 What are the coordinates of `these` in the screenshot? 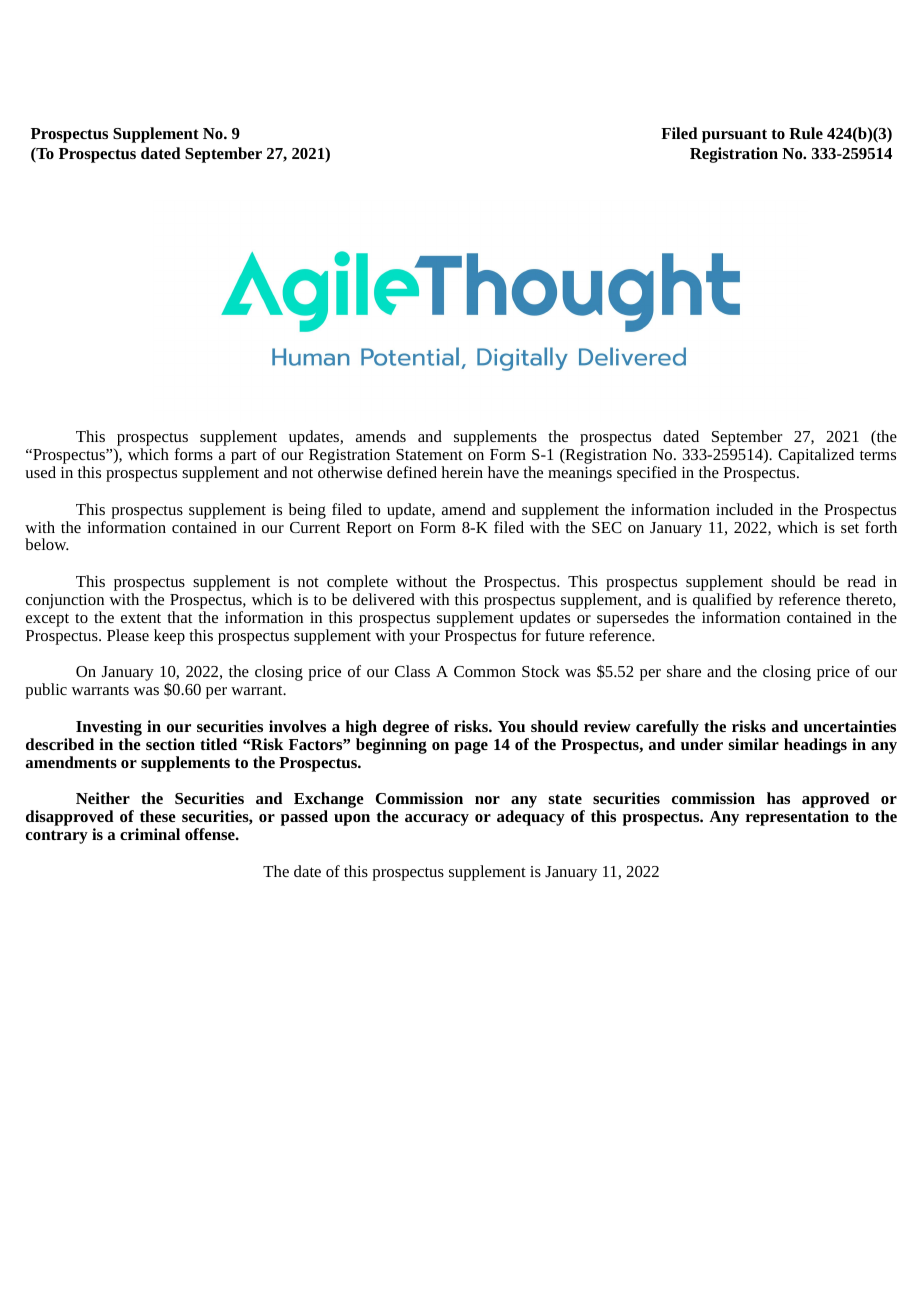 It's located at (158, 816).
